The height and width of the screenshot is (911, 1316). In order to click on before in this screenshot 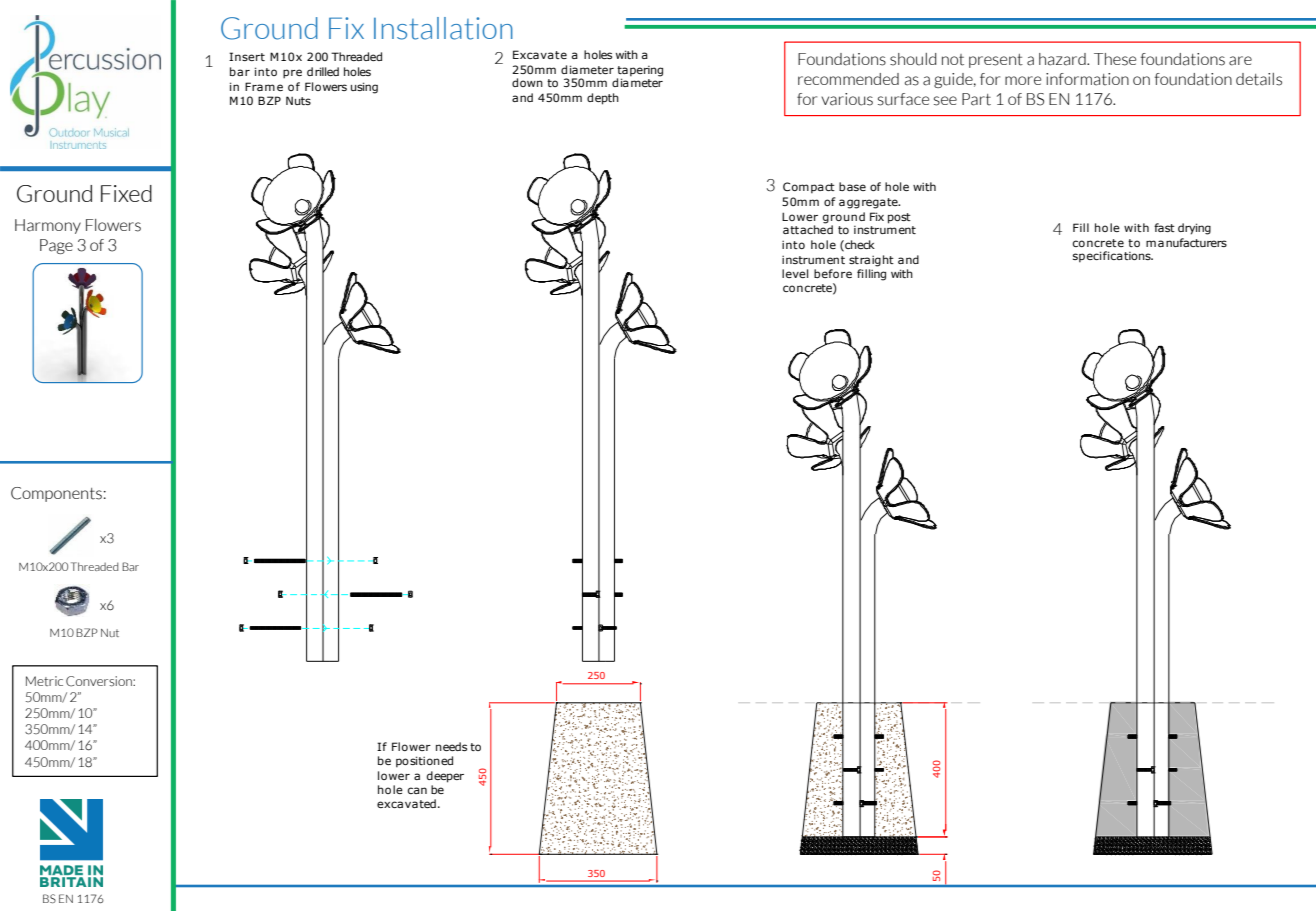, I will do `click(833, 273)`.
